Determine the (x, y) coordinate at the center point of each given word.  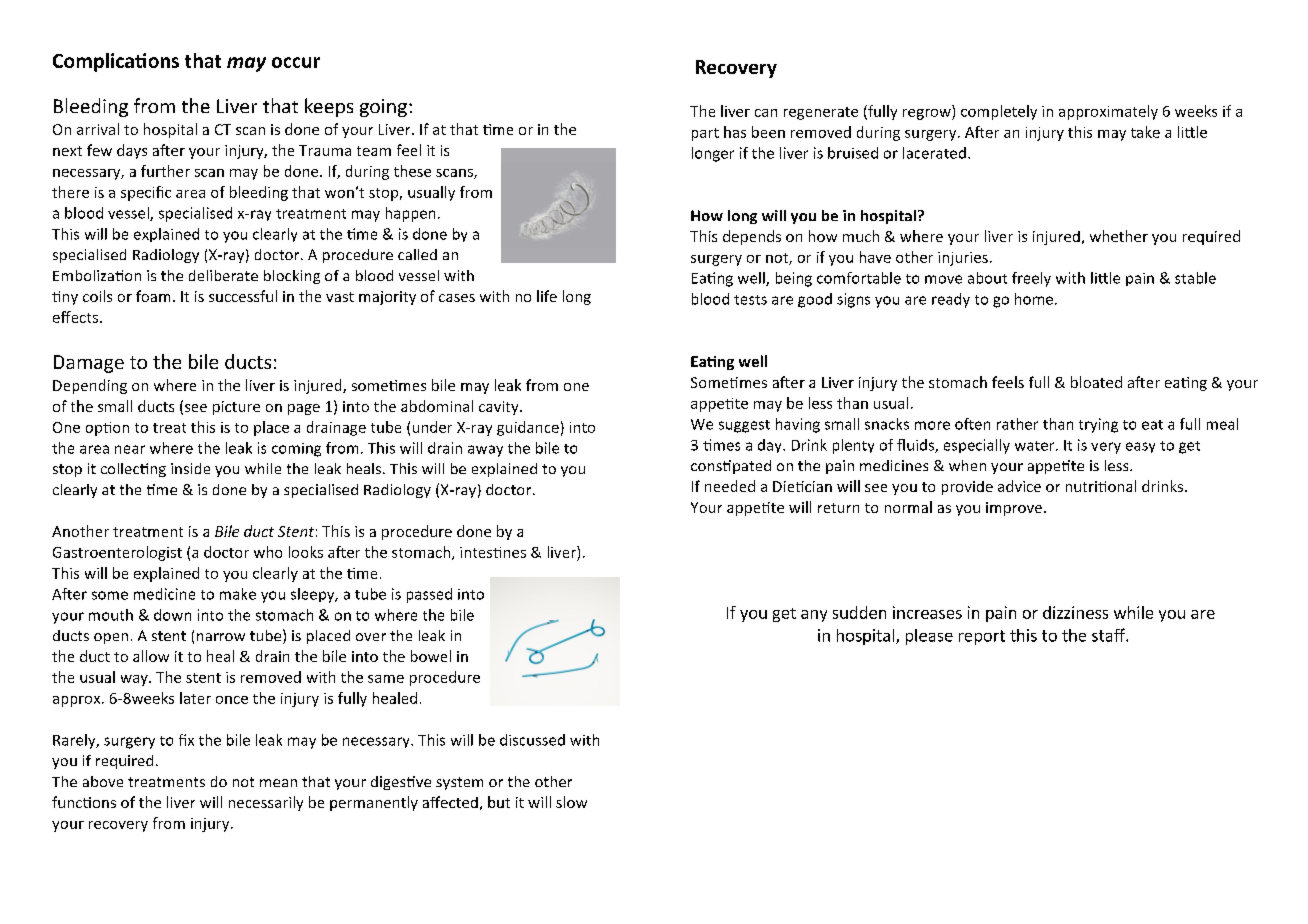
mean (278, 783)
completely (999, 112)
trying (1098, 425)
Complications (116, 62)
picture (236, 408)
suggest (744, 426)
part (705, 134)
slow (571, 802)
